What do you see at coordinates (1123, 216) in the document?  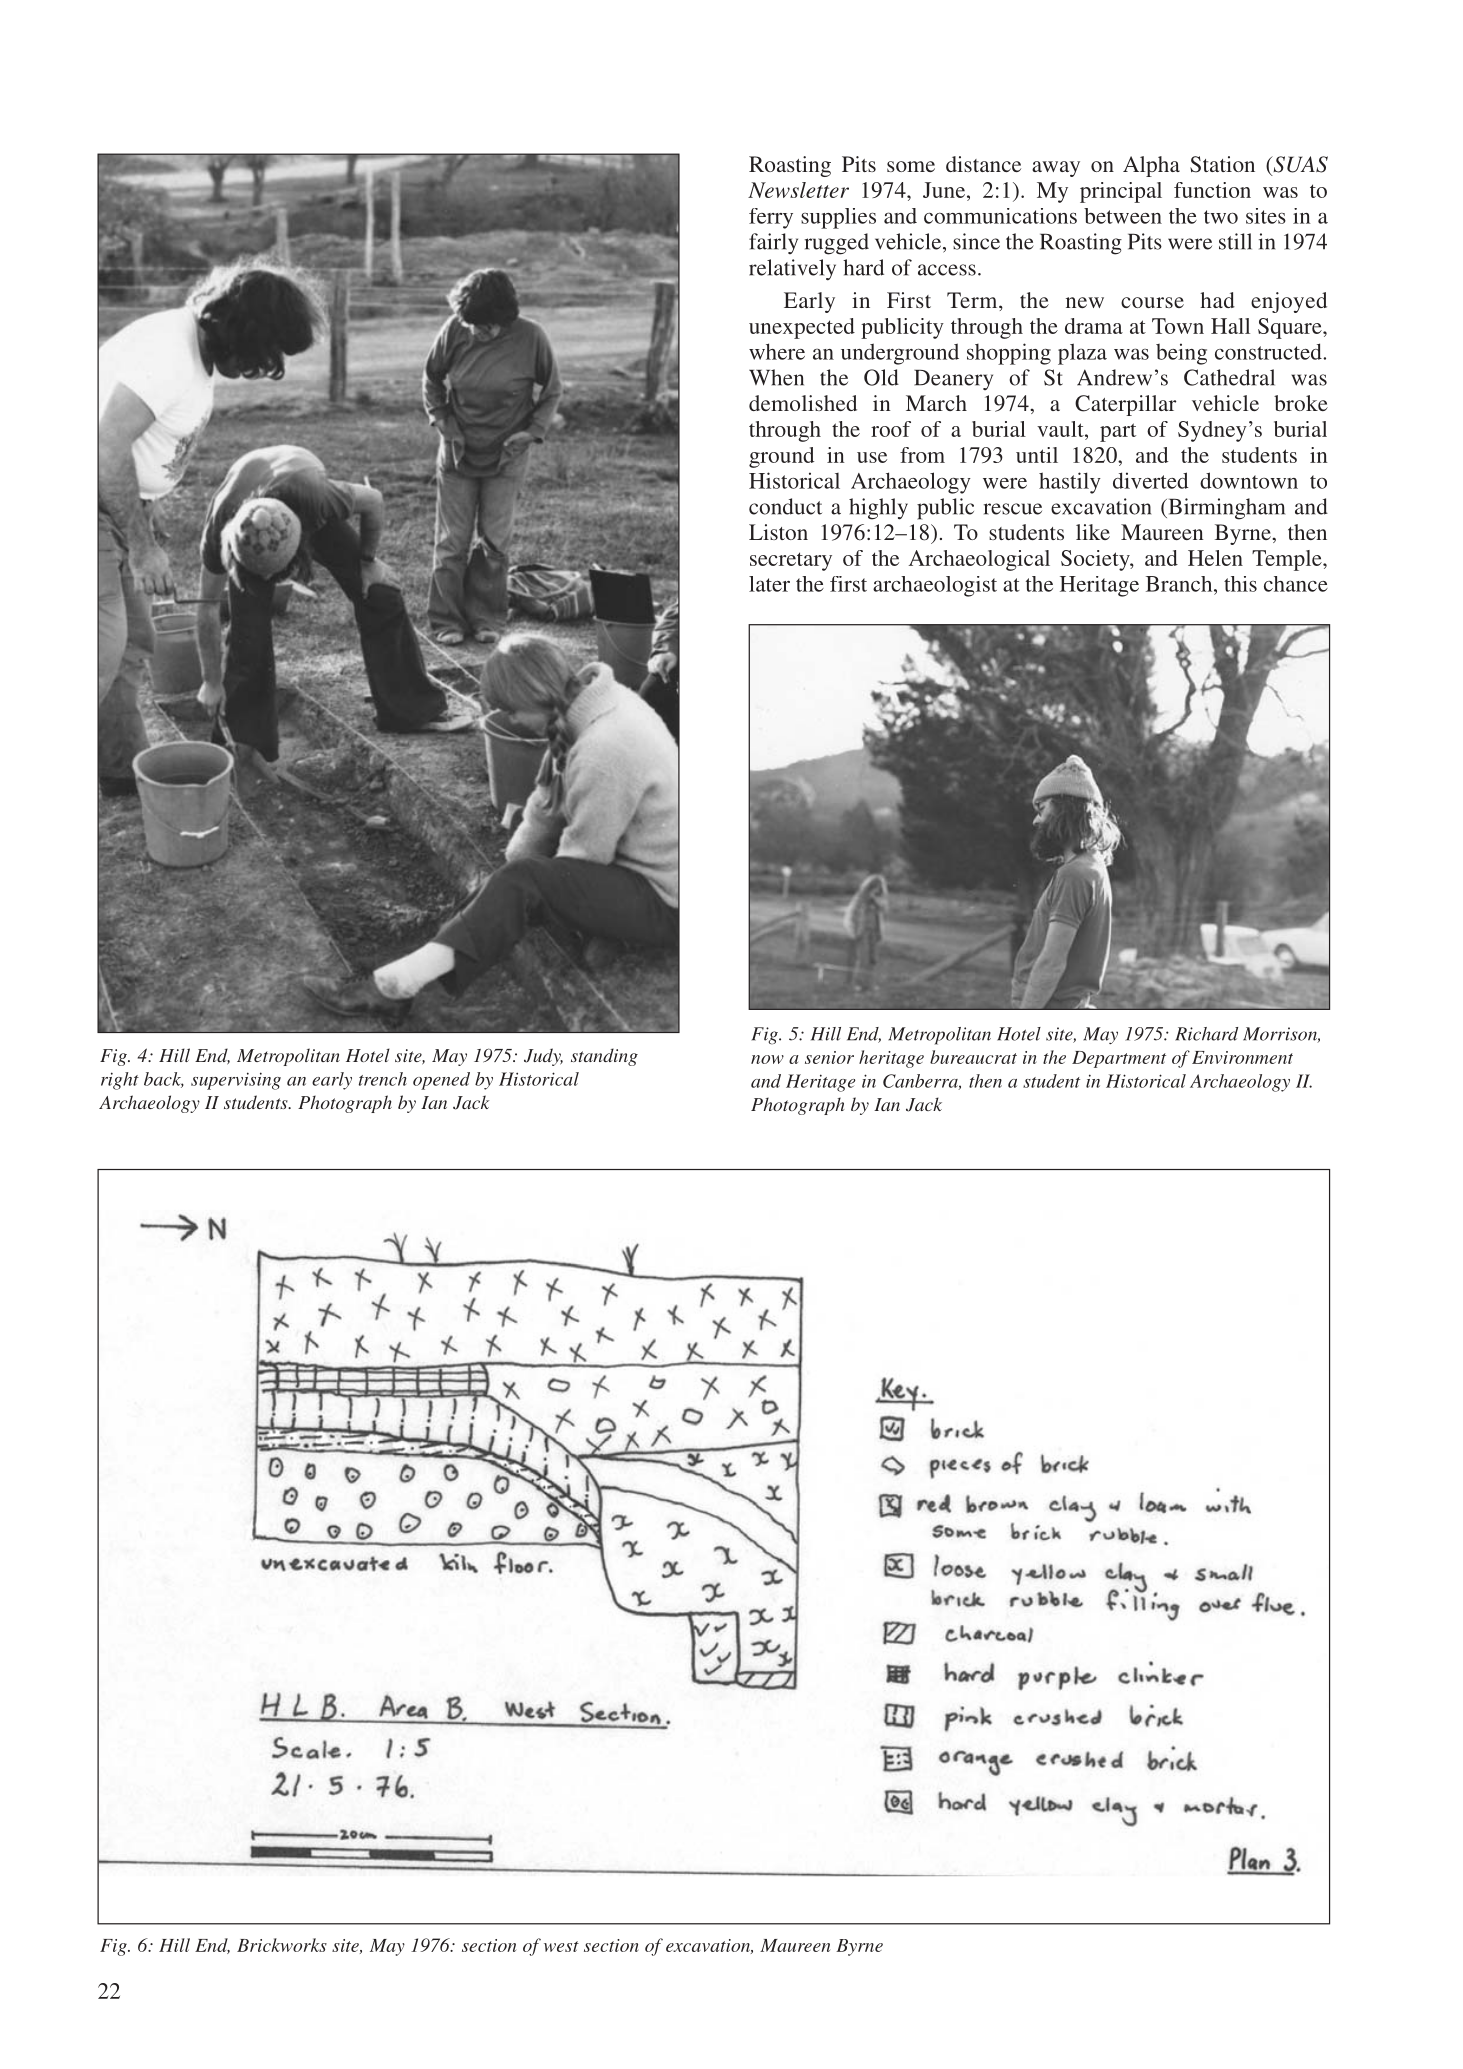 I see `between` at bounding box center [1123, 216].
